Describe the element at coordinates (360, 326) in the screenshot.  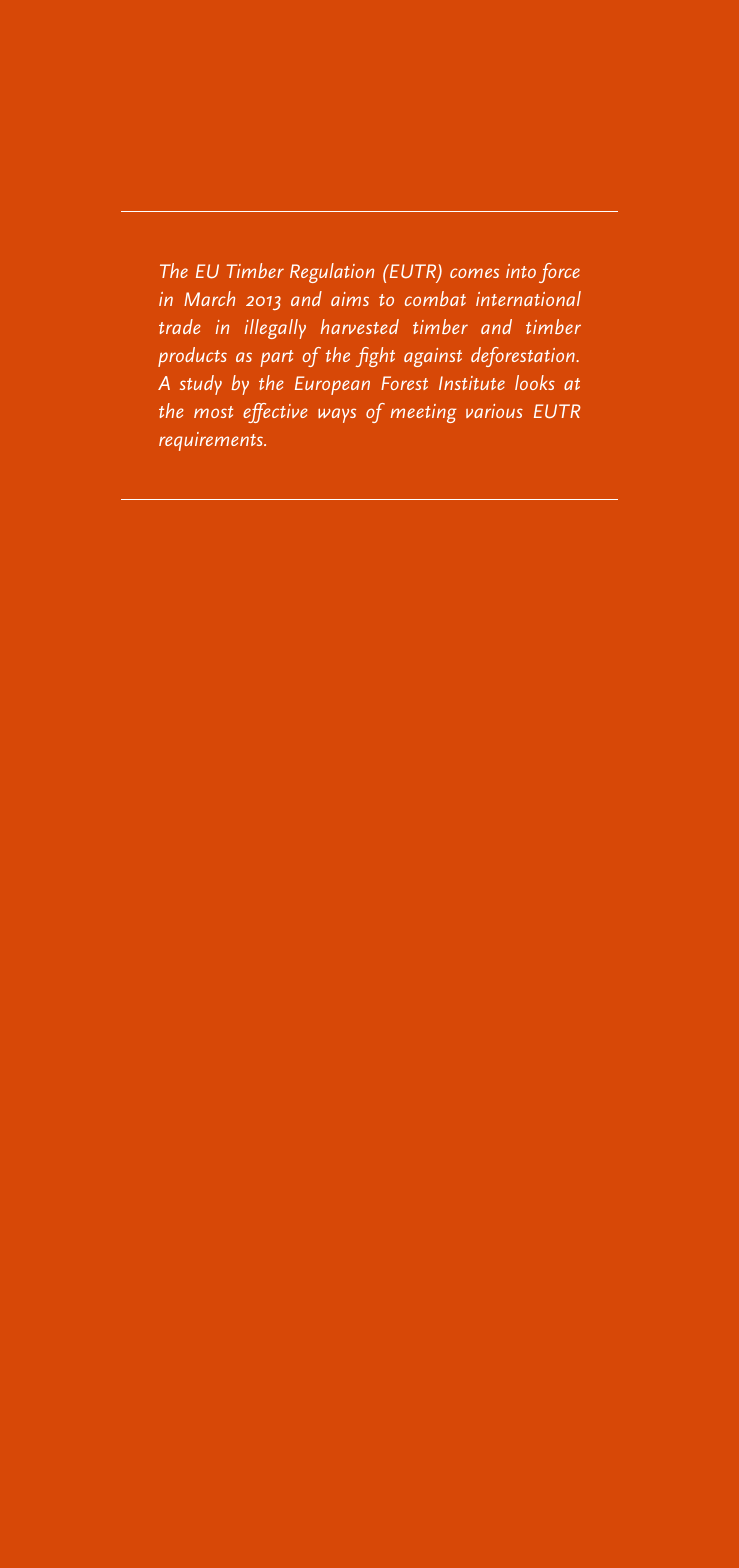
I see `harvested` at that location.
